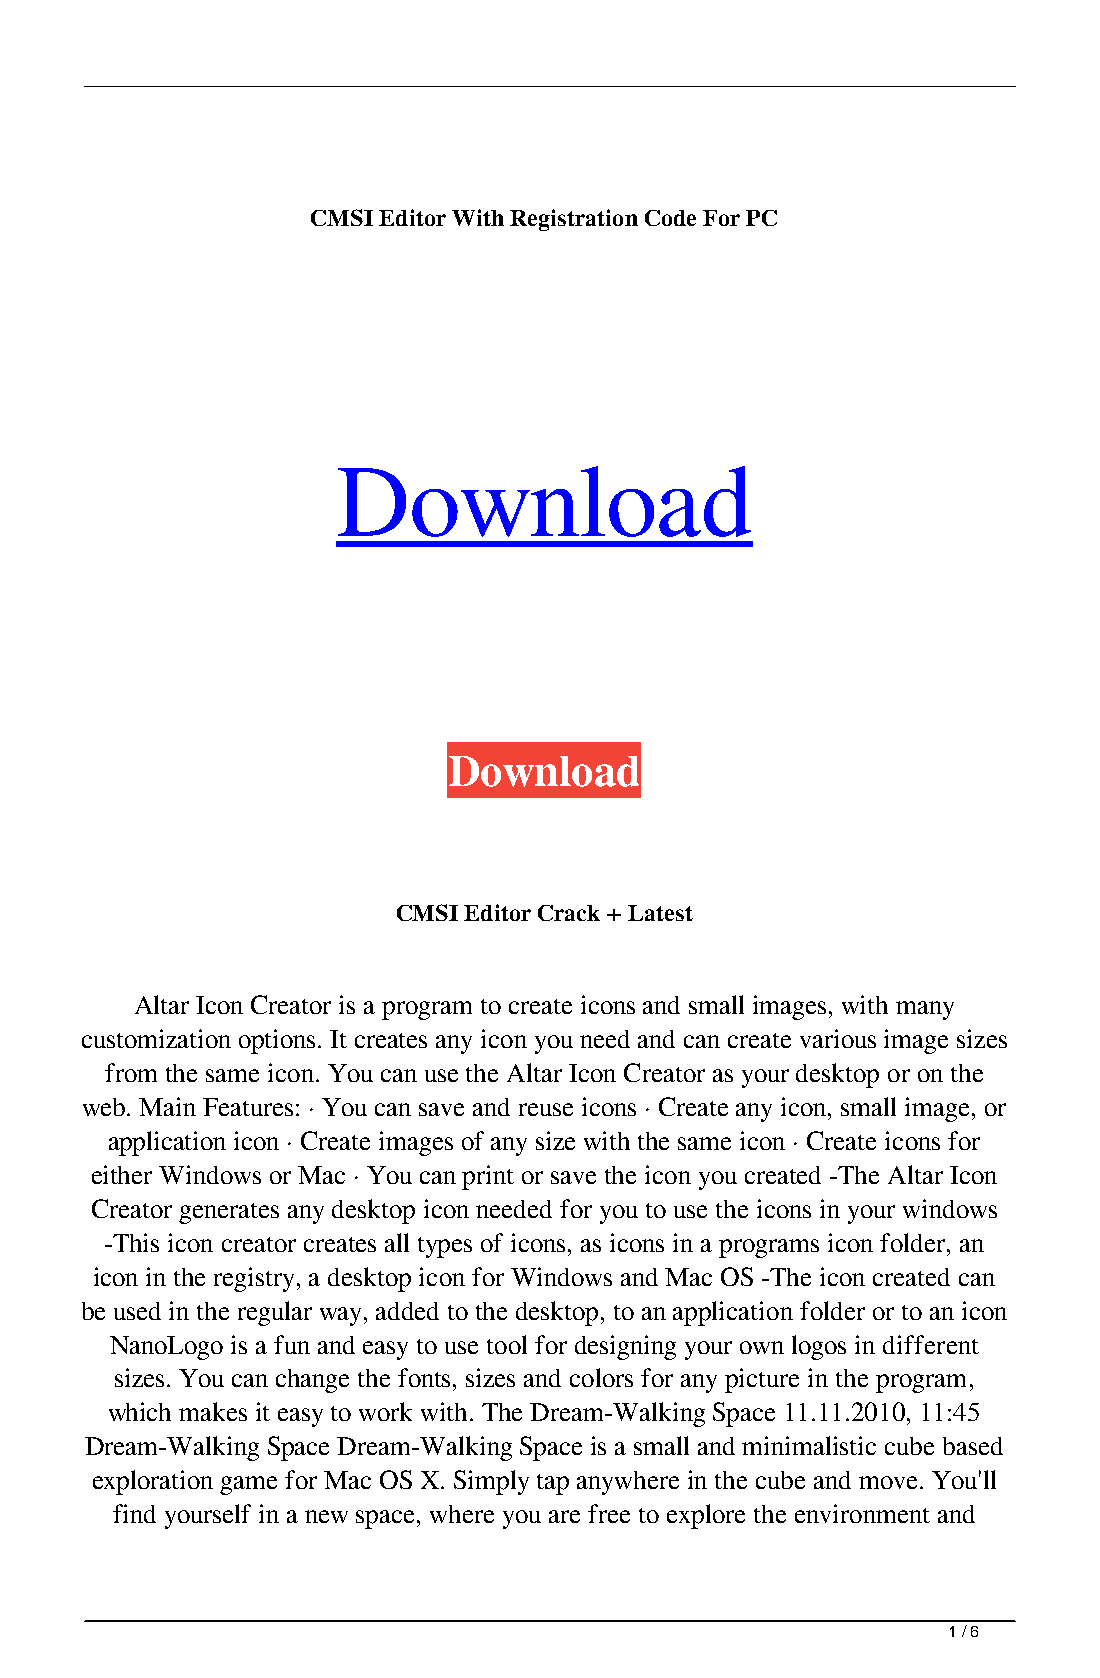 The height and width of the image is (1678, 1100). I want to click on Registration, so click(574, 220).
